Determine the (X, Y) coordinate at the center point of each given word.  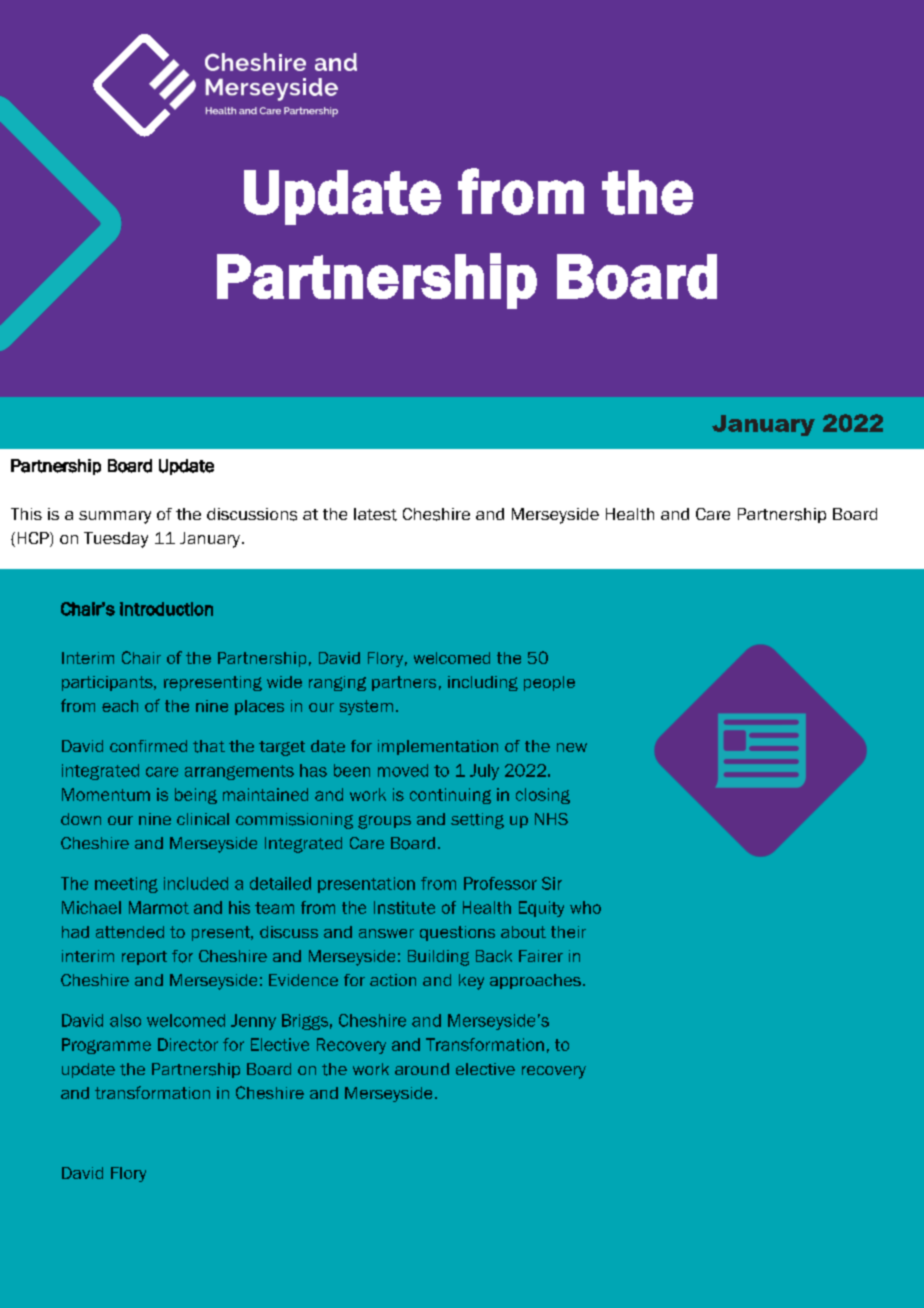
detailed (280, 883)
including (483, 683)
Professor (500, 883)
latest (375, 514)
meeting (126, 885)
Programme (106, 1046)
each (120, 706)
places (259, 707)
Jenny (253, 1022)
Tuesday (116, 540)
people (549, 683)
